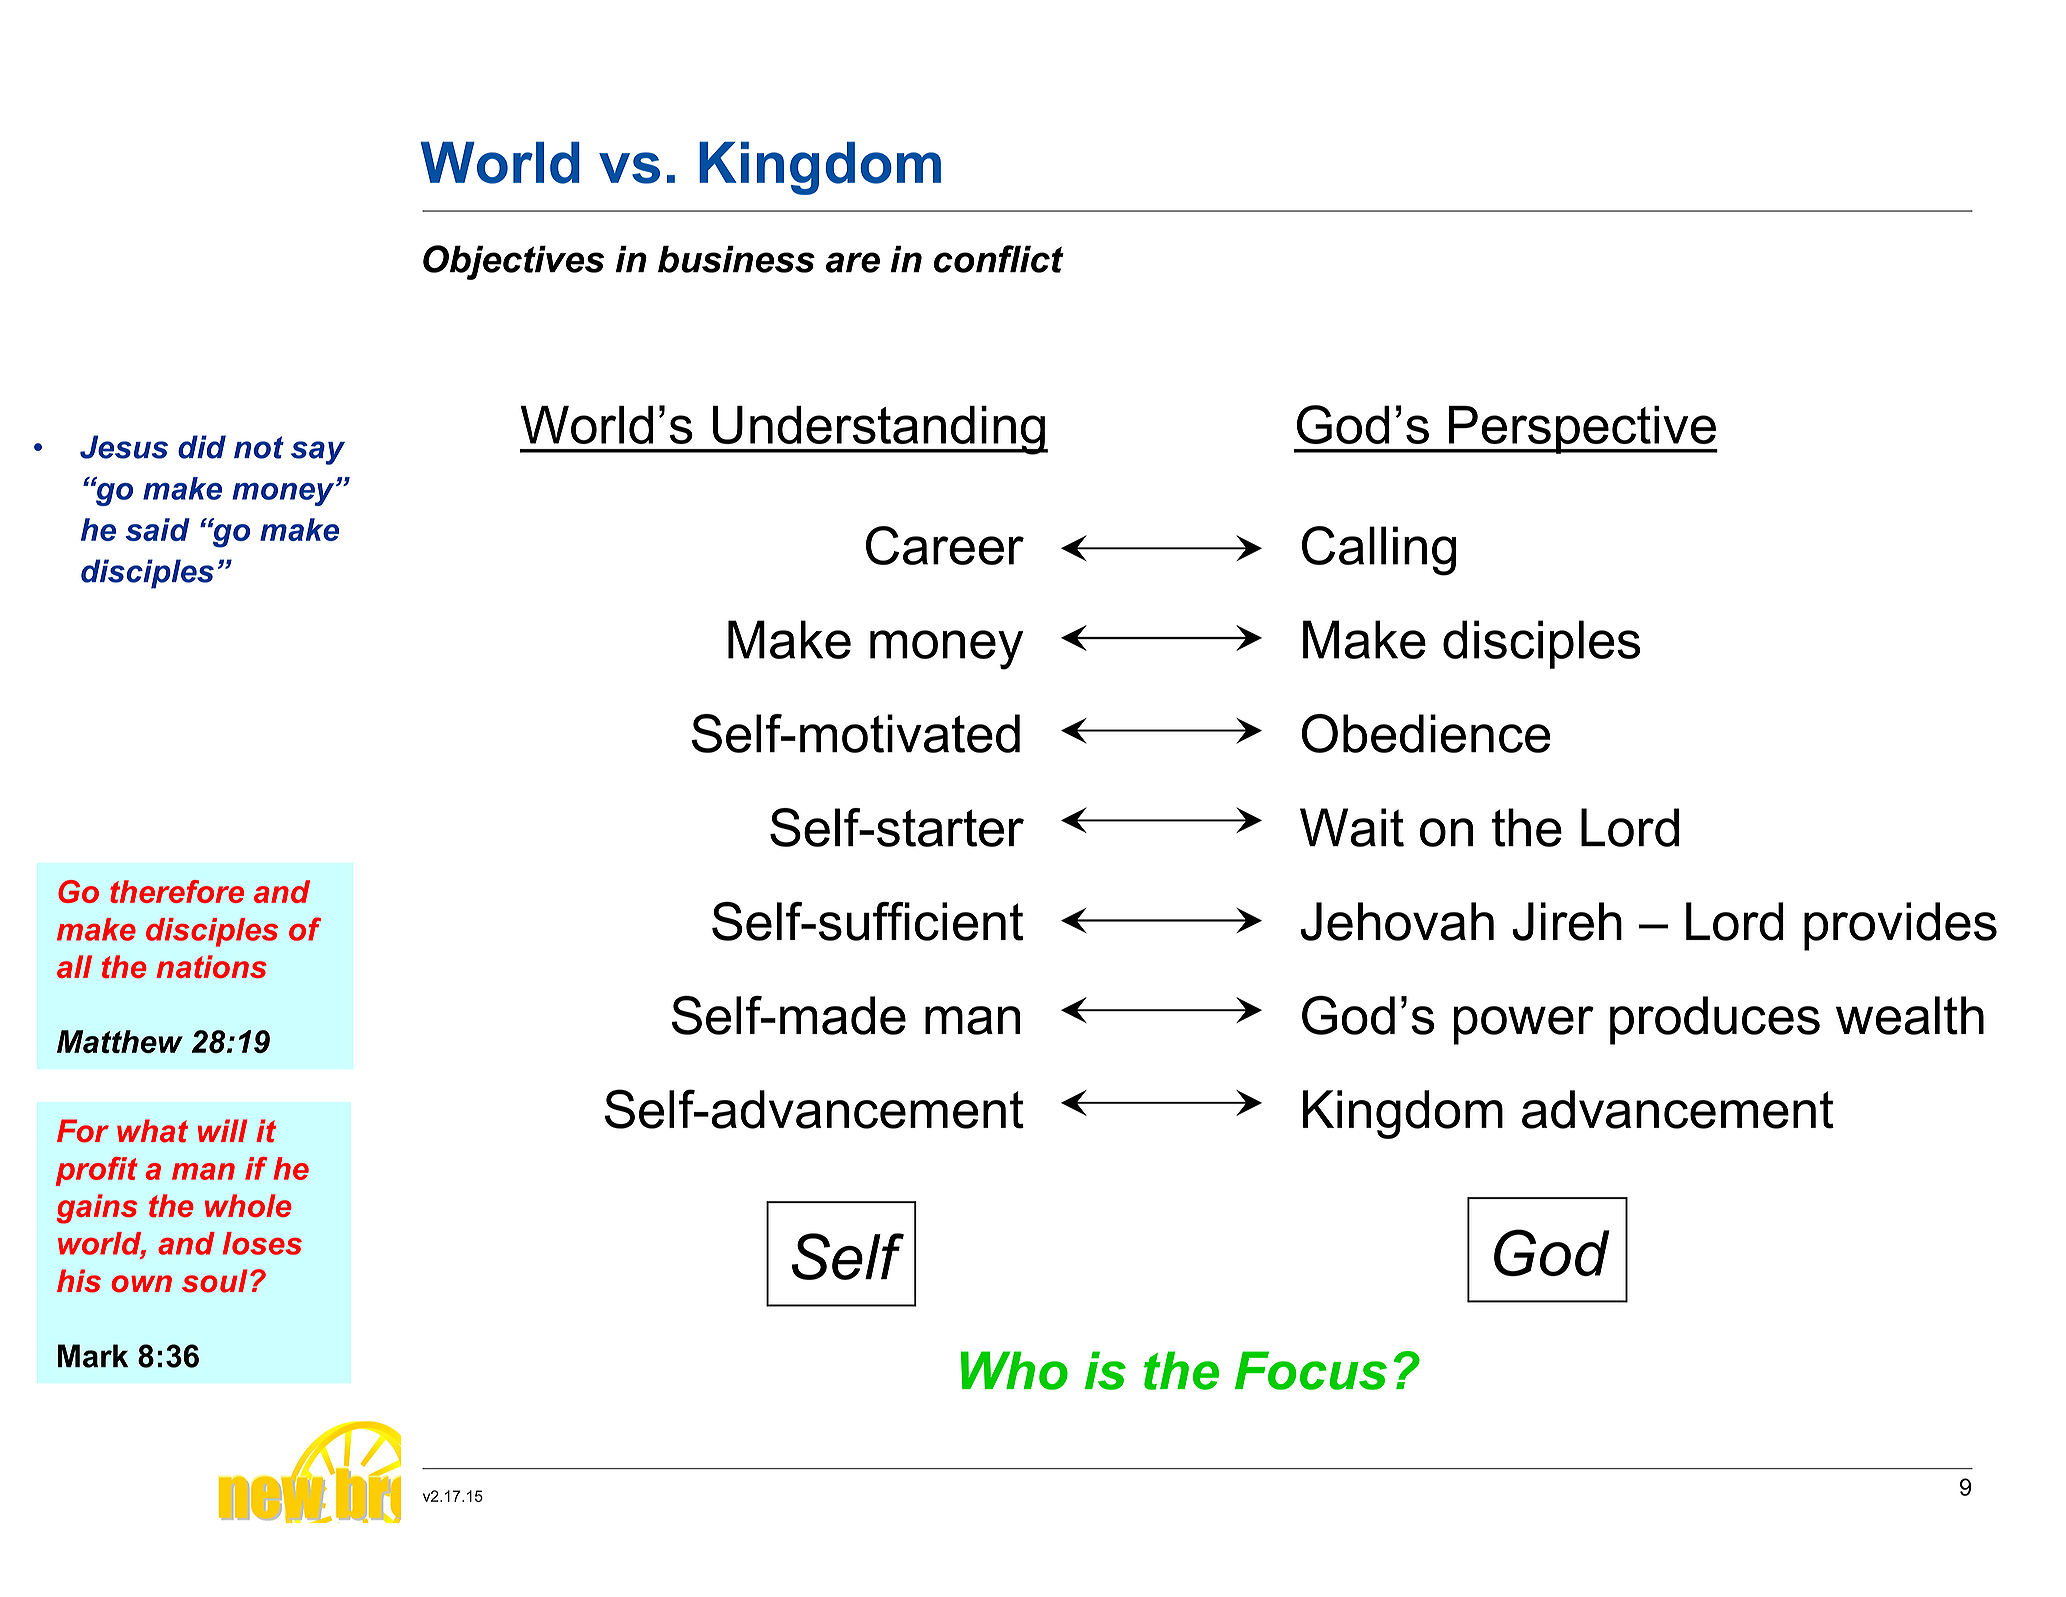 The width and height of the screenshot is (2066, 1597). What do you see at coordinates (1311, 1370) in the screenshot?
I see `Focus` at bounding box center [1311, 1370].
